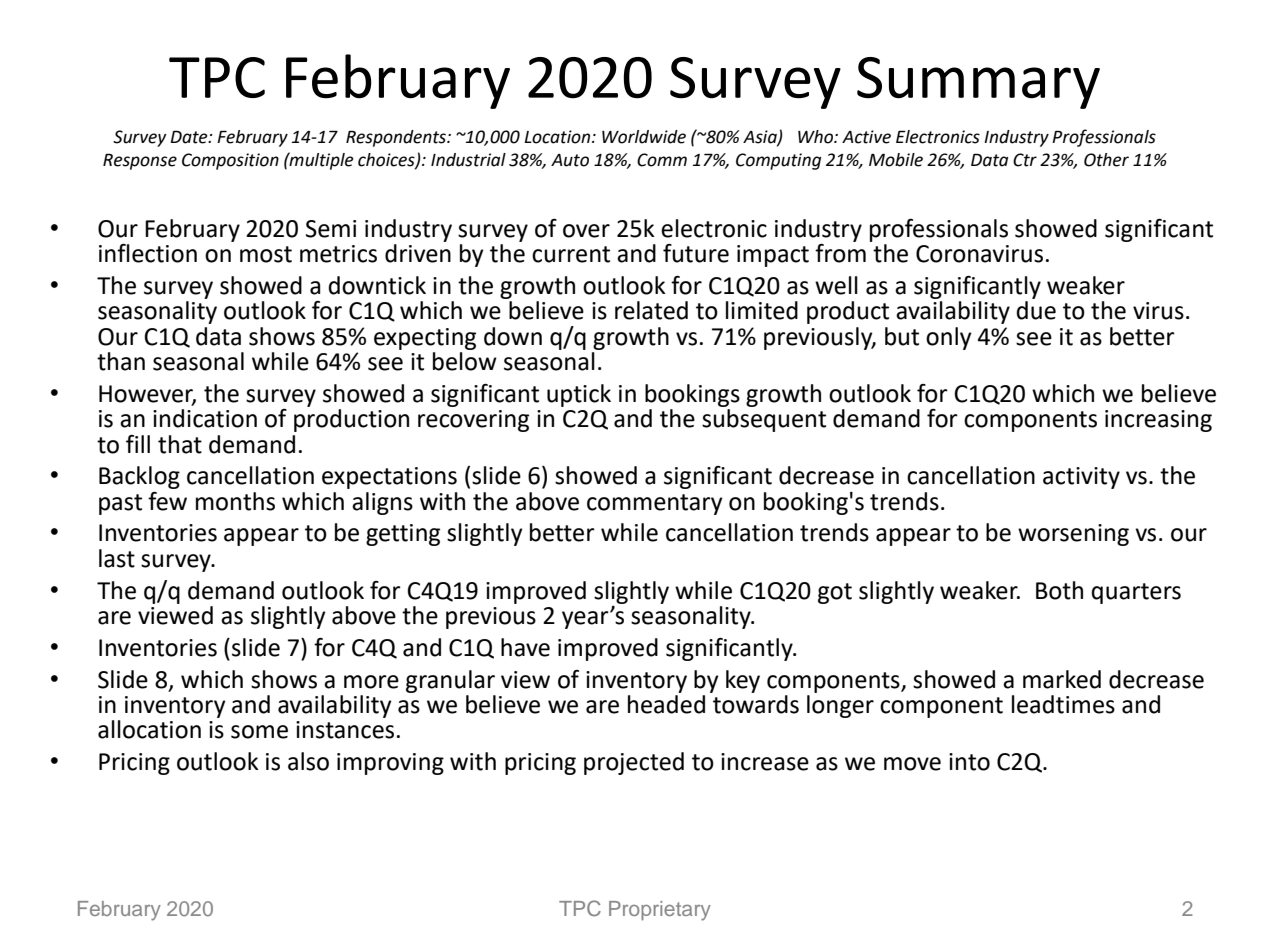 This page has height=952, width=1270. I want to click on activity, so click(1081, 478).
